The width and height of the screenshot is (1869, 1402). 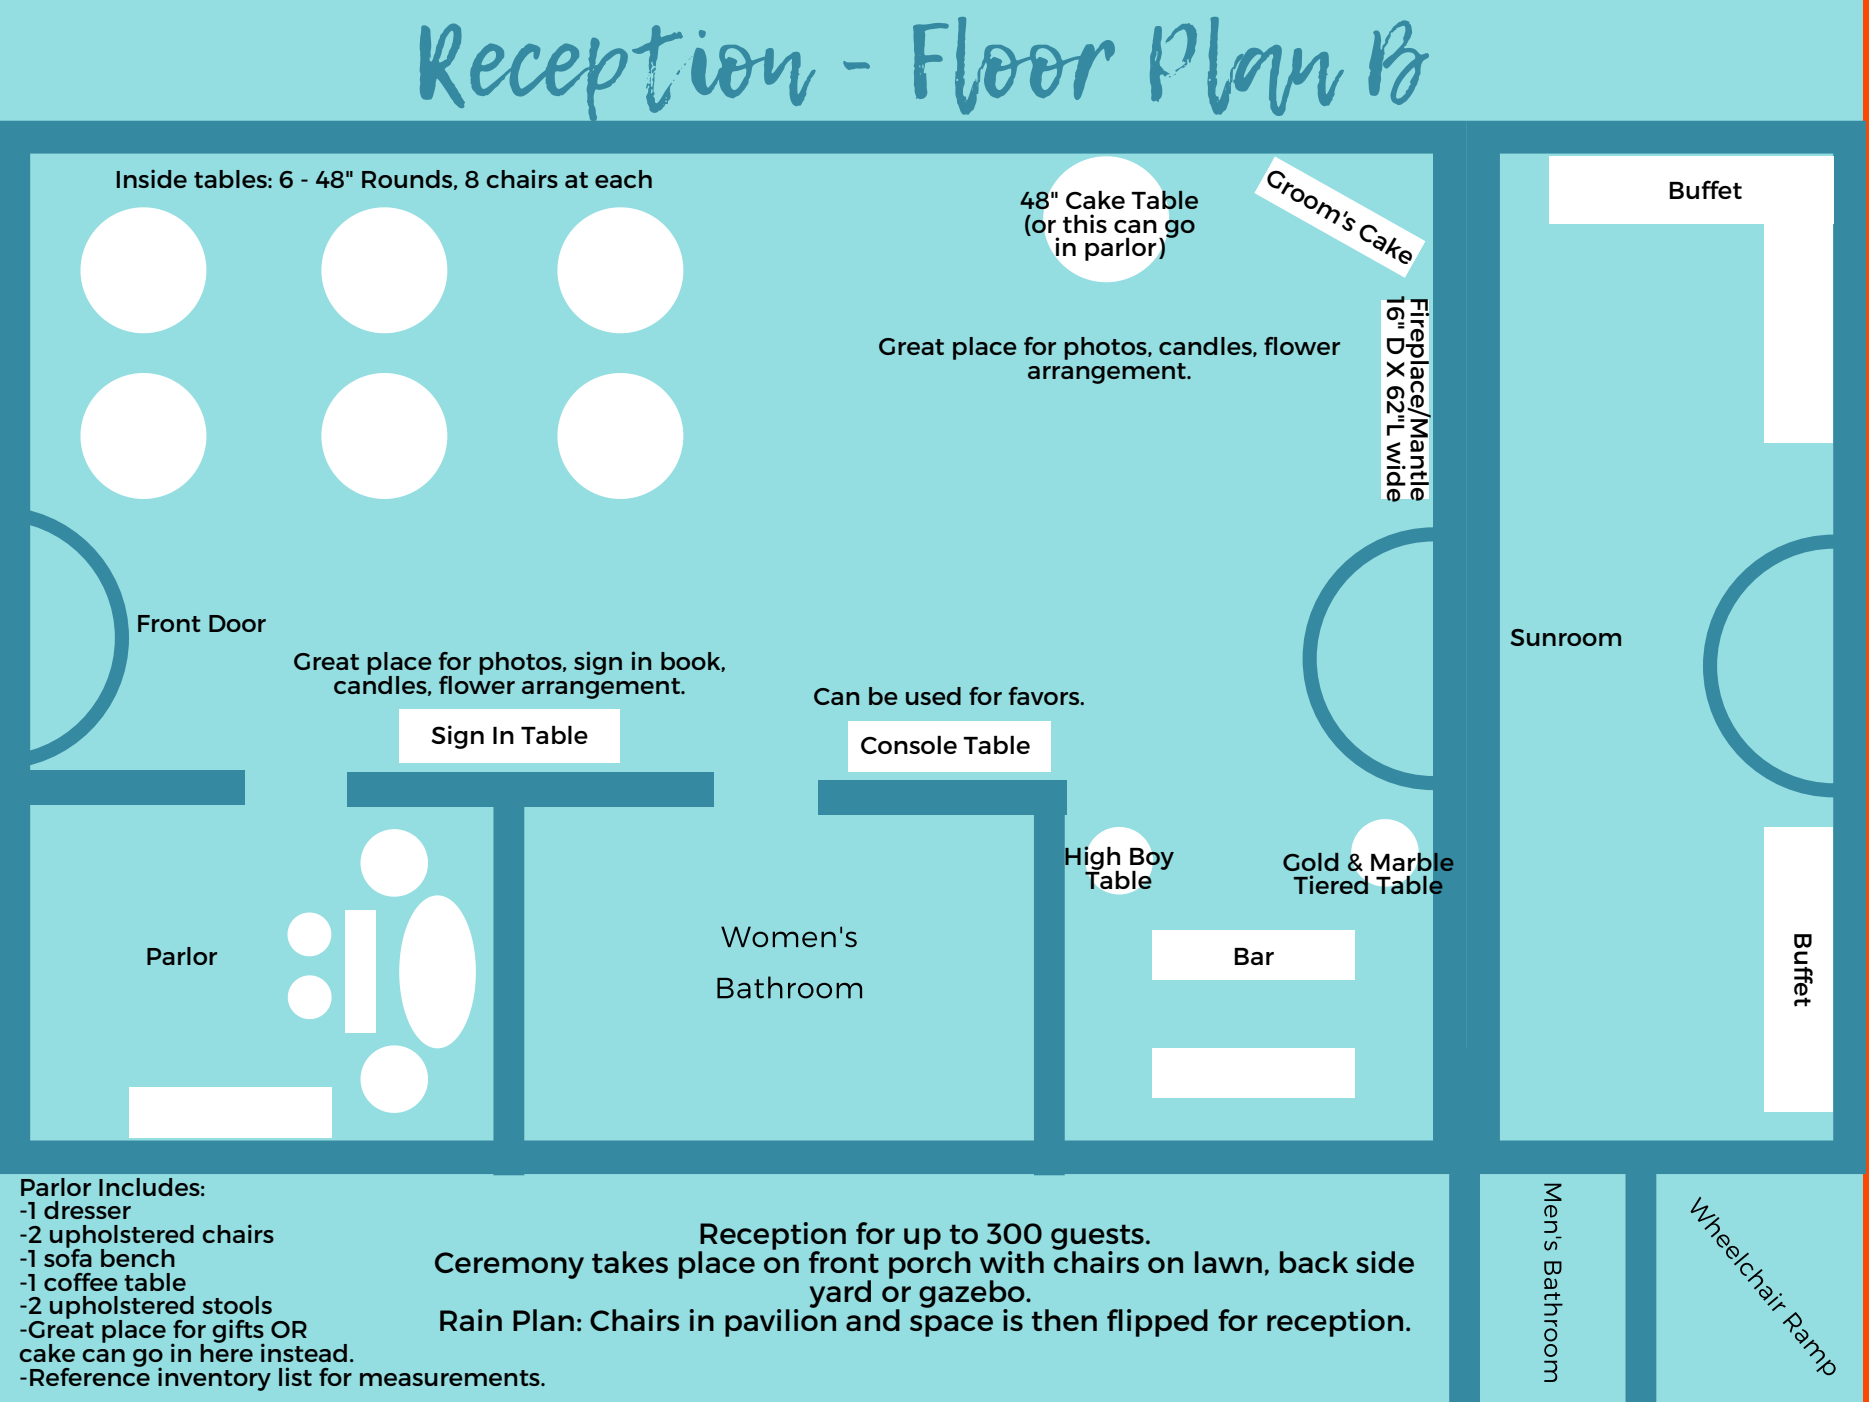 I want to click on Sunroom, so click(x=1565, y=637).
